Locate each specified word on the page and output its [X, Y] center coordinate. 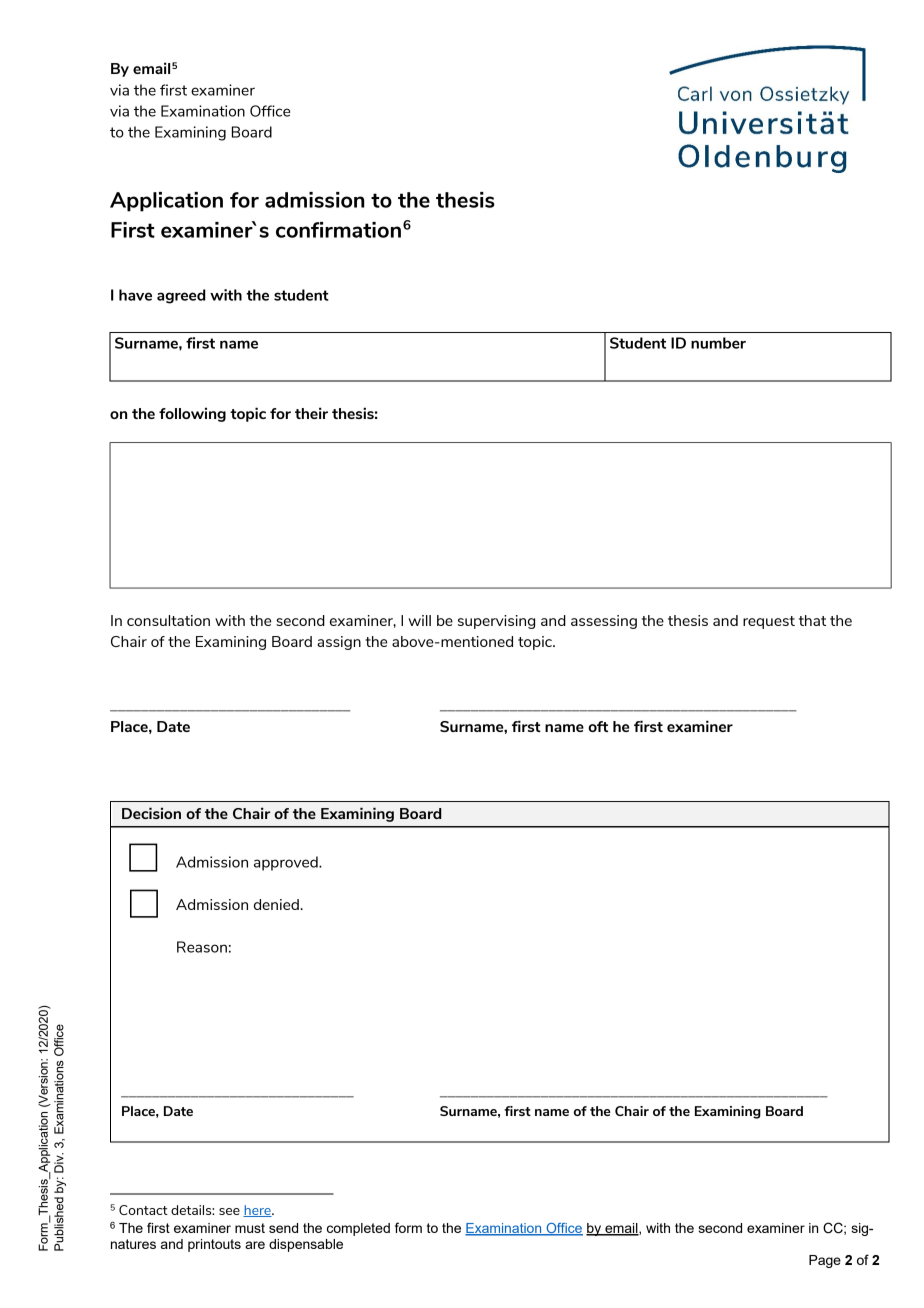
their [311, 413]
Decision [151, 813]
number [718, 343]
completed [358, 1229]
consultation [168, 620]
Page [825, 1261]
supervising [496, 622]
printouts [214, 1245]
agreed [181, 296]
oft [598, 726]
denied [277, 904]
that [812, 620]
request [769, 622]
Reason [202, 947]
